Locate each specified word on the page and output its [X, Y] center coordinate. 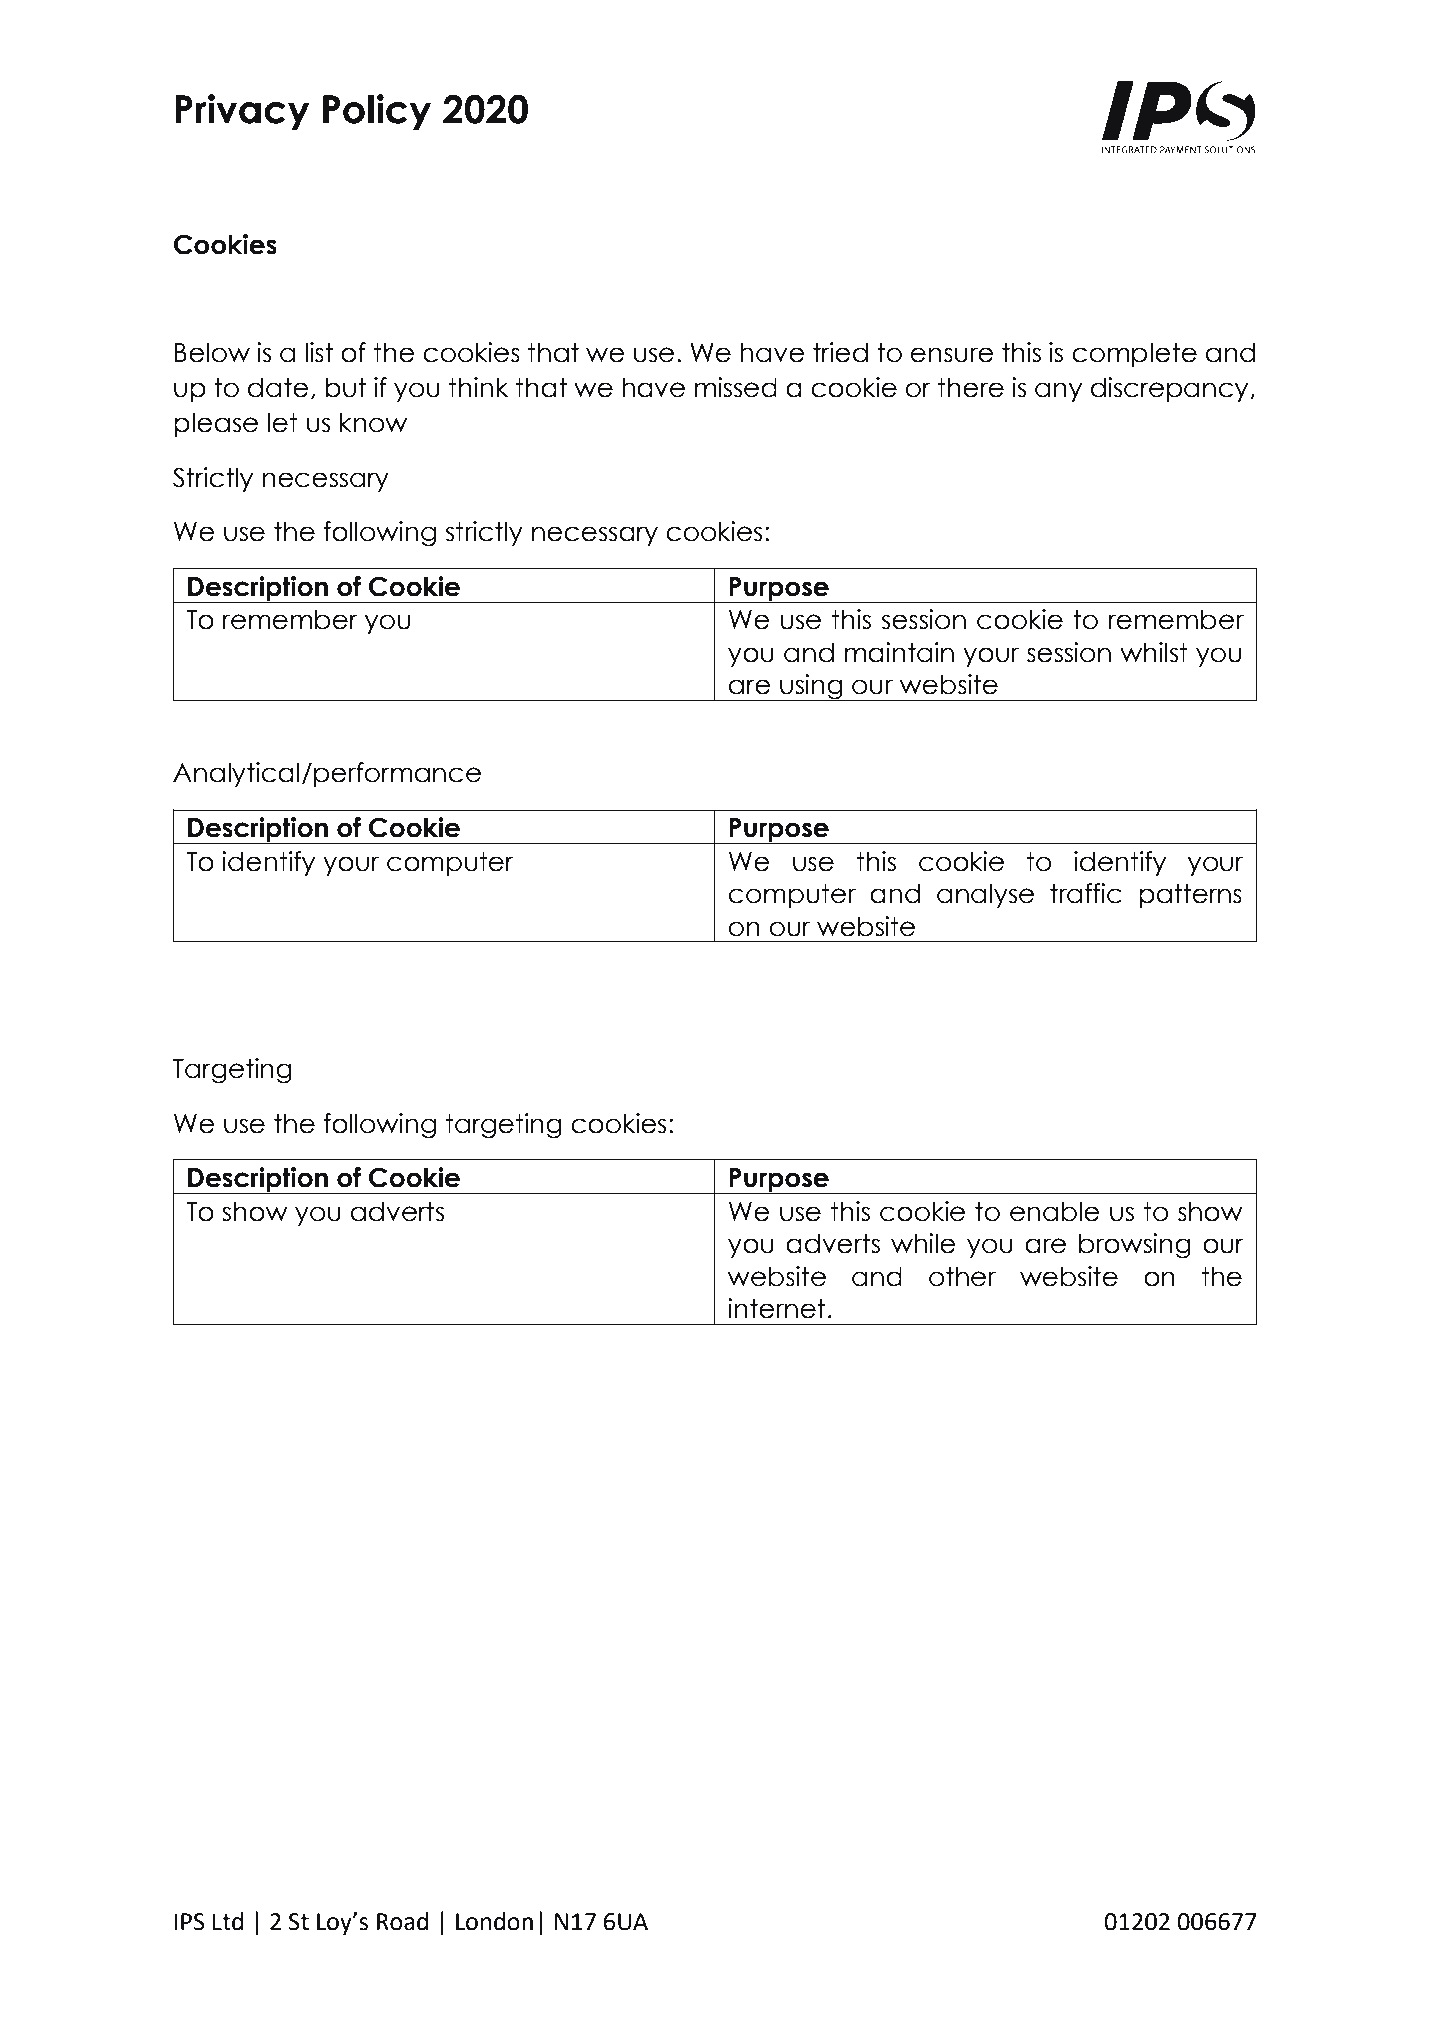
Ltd [227, 1921]
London [494, 1921]
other [962, 1276]
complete [1134, 354]
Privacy [242, 112]
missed [736, 387]
